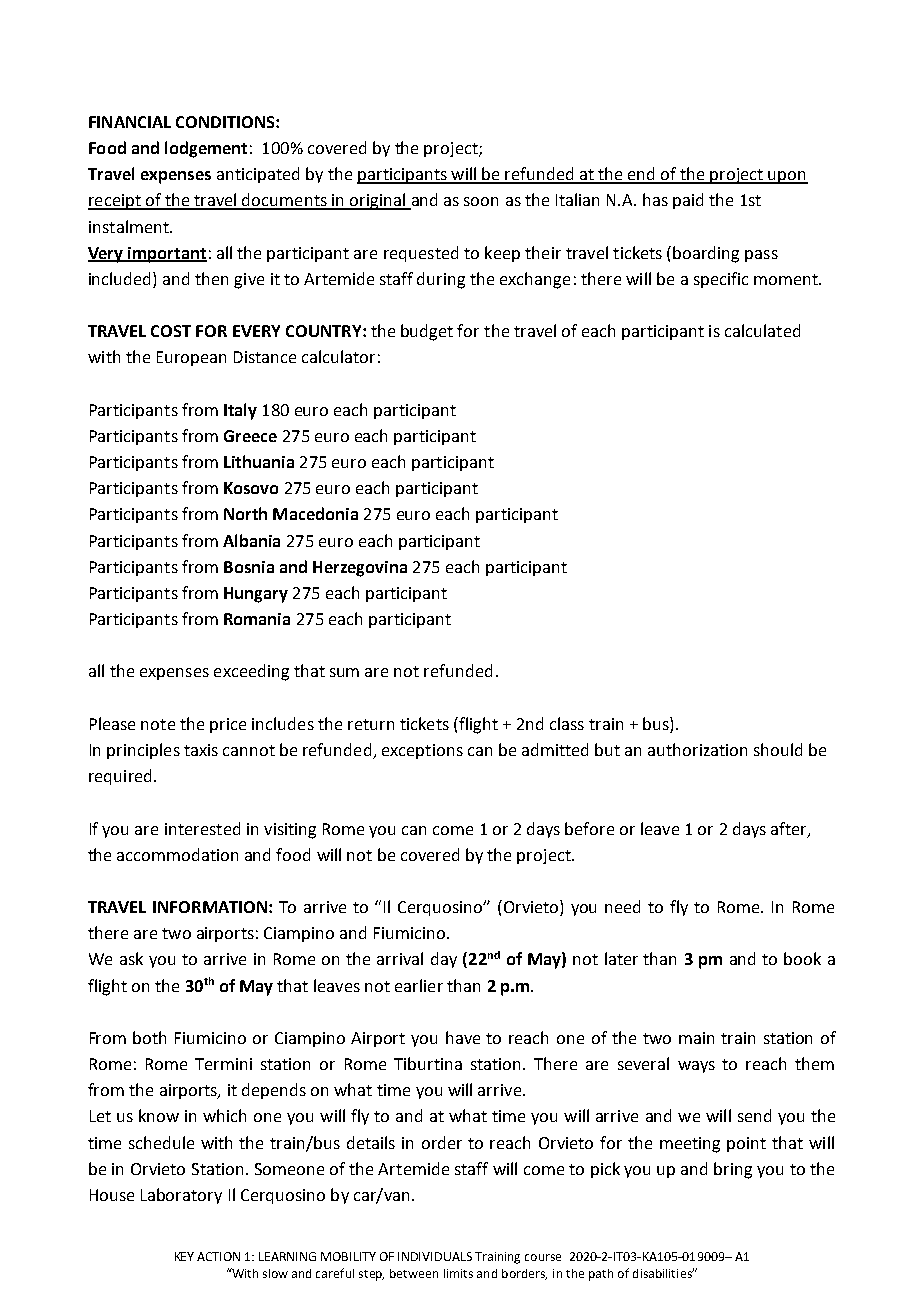 The width and height of the screenshot is (924, 1308). What do you see at coordinates (697, 749) in the screenshot?
I see `authorization` at bounding box center [697, 749].
